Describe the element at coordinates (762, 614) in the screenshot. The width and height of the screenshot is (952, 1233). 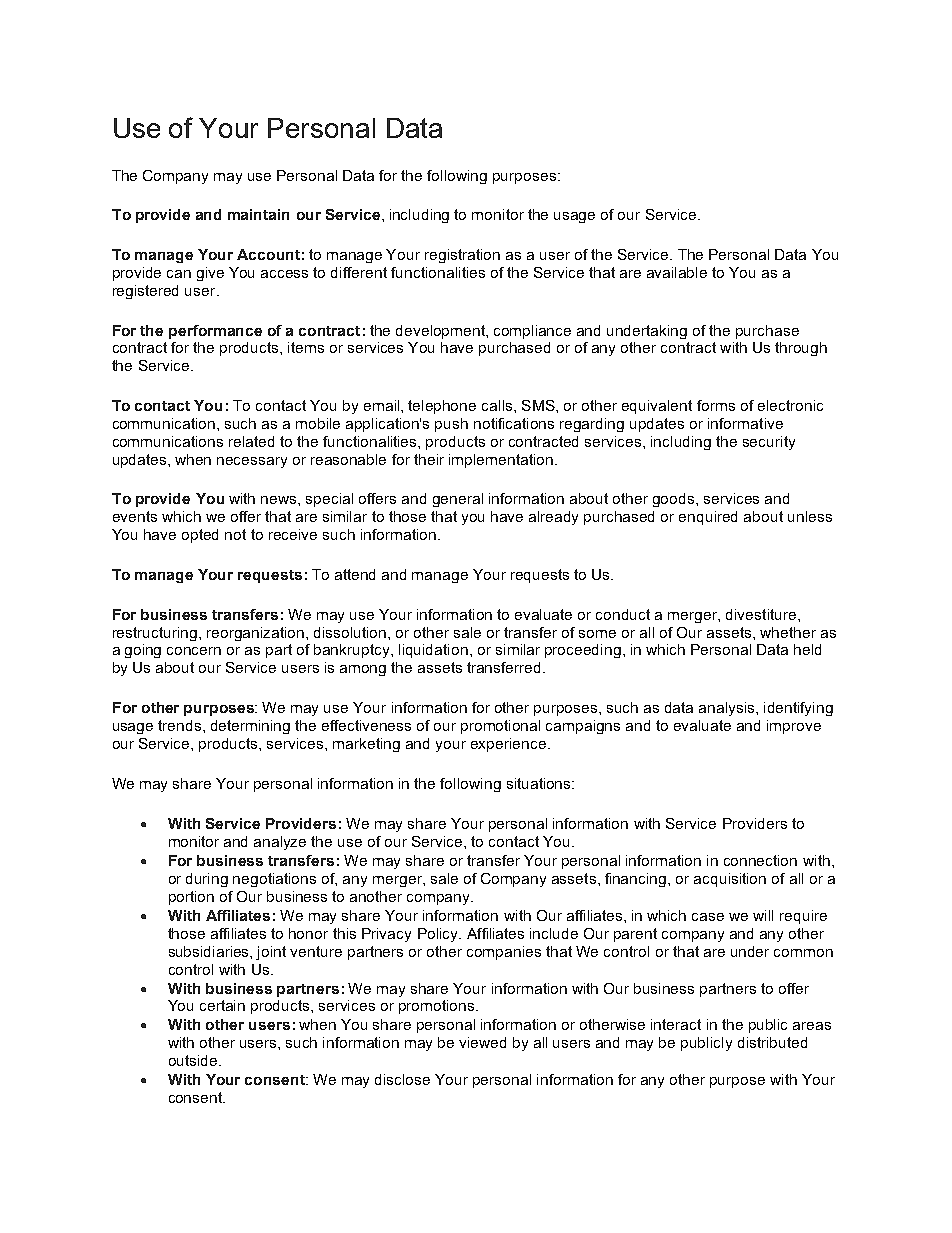
I see `divestiture` at that location.
